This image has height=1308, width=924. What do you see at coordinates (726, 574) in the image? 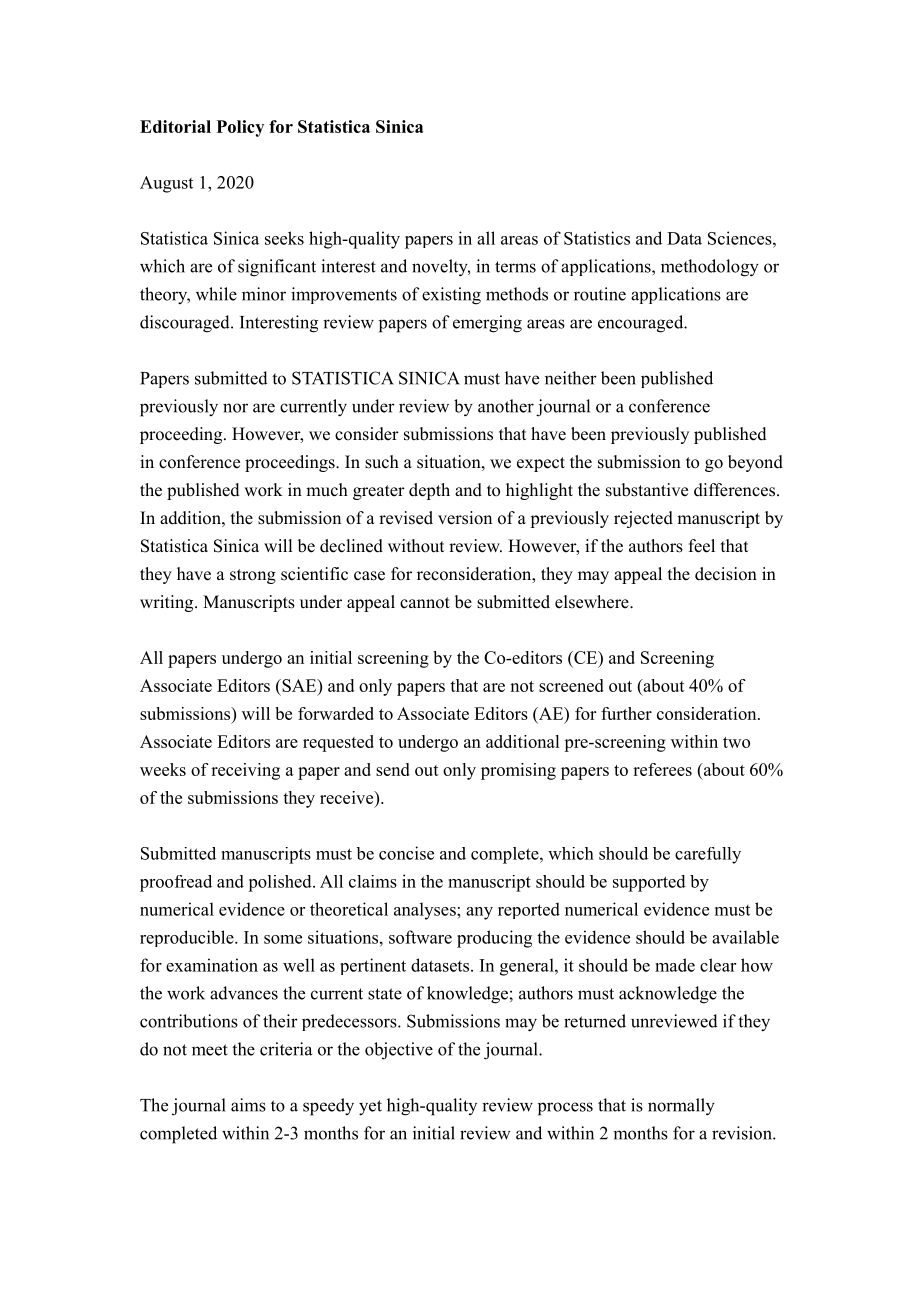
I see `decision` at bounding box center [726, 574].
